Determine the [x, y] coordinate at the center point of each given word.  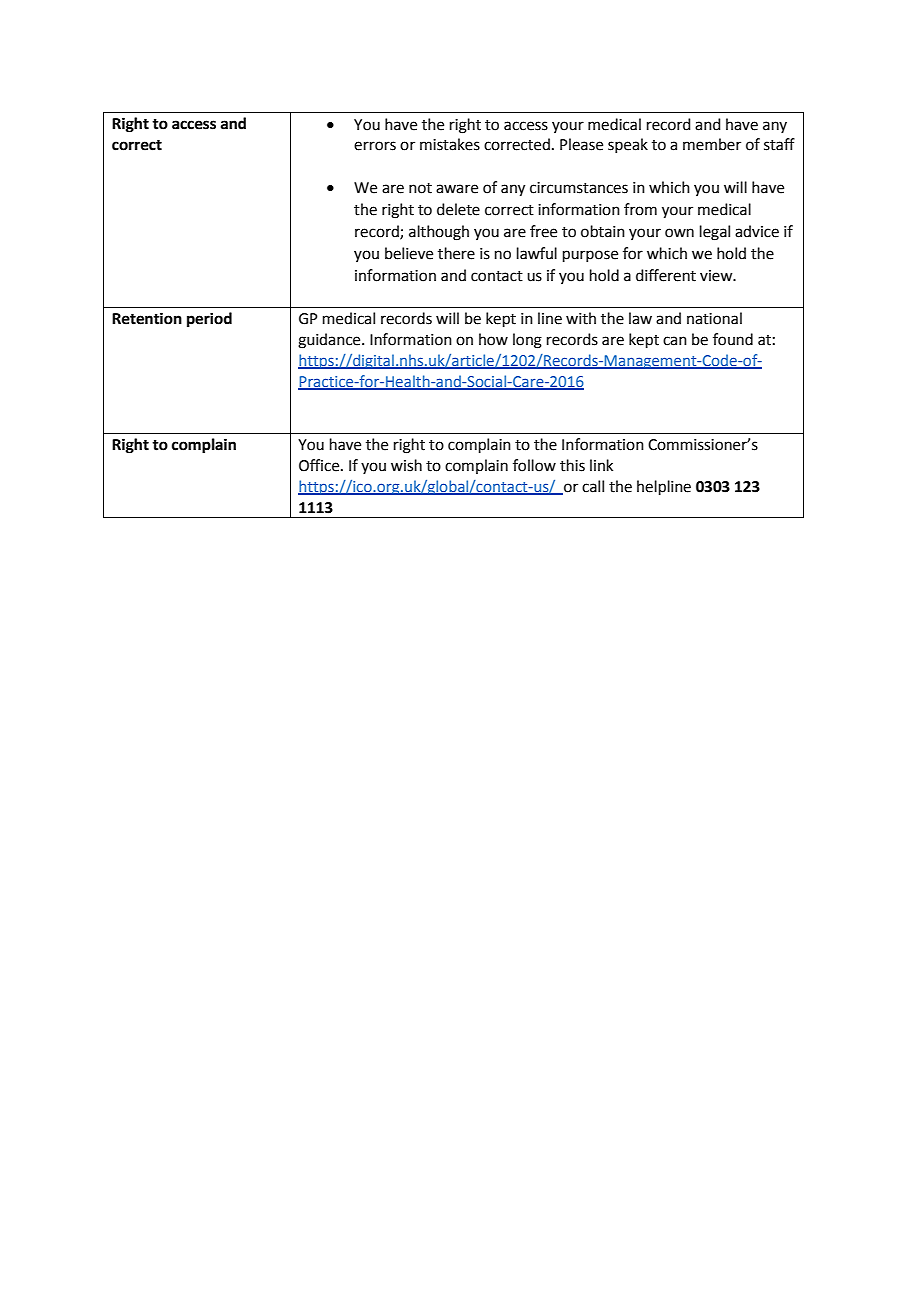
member [712, 144]
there [456, 253]
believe [409, 253]
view [717, 276]
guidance [330, 341]
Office [320, 465]
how [493, 339]
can [675, 341]
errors [375, 146]
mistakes [450, 144]
